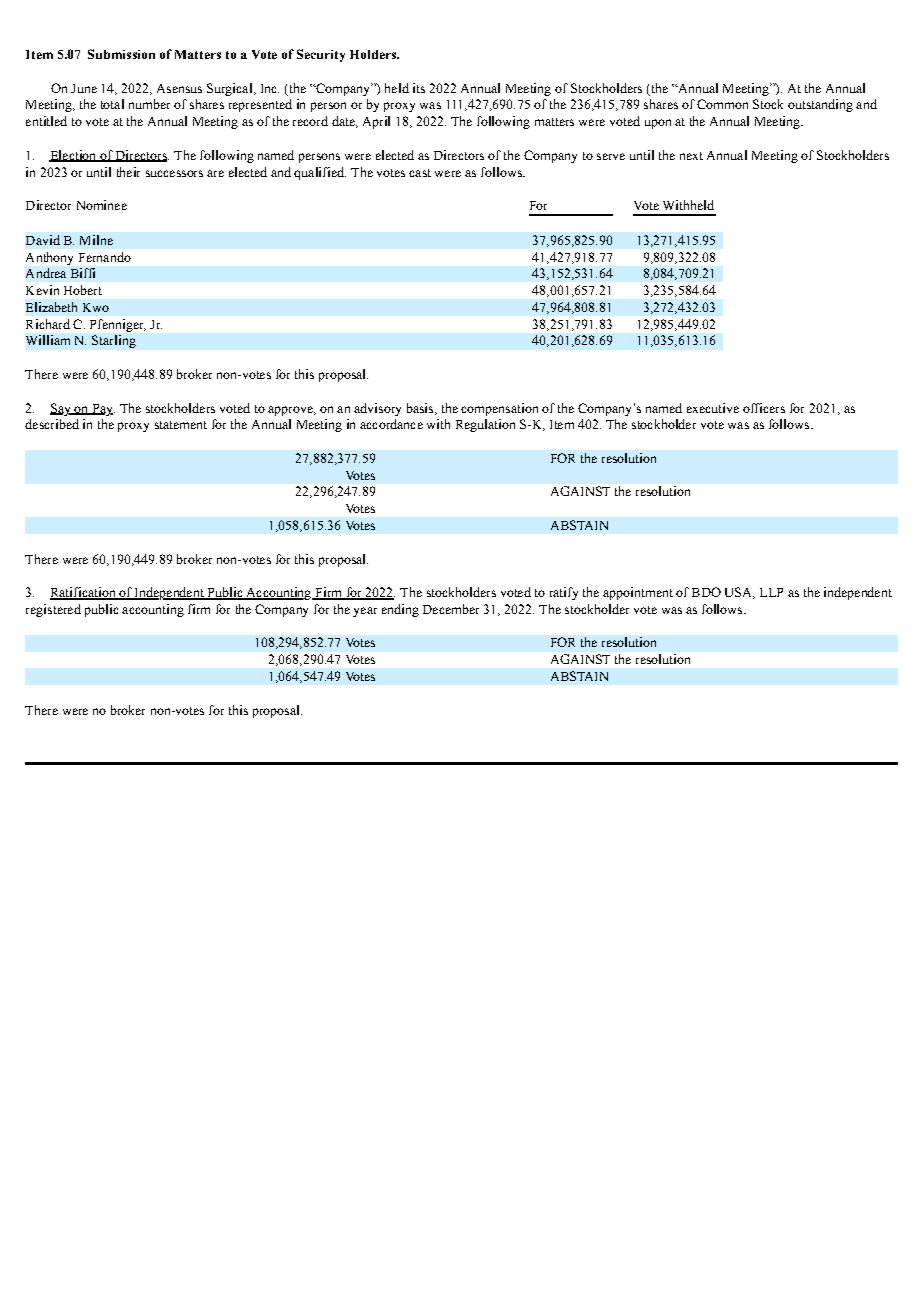 The image size is (924, 1308). I want to click on next, so click(691, 156).
